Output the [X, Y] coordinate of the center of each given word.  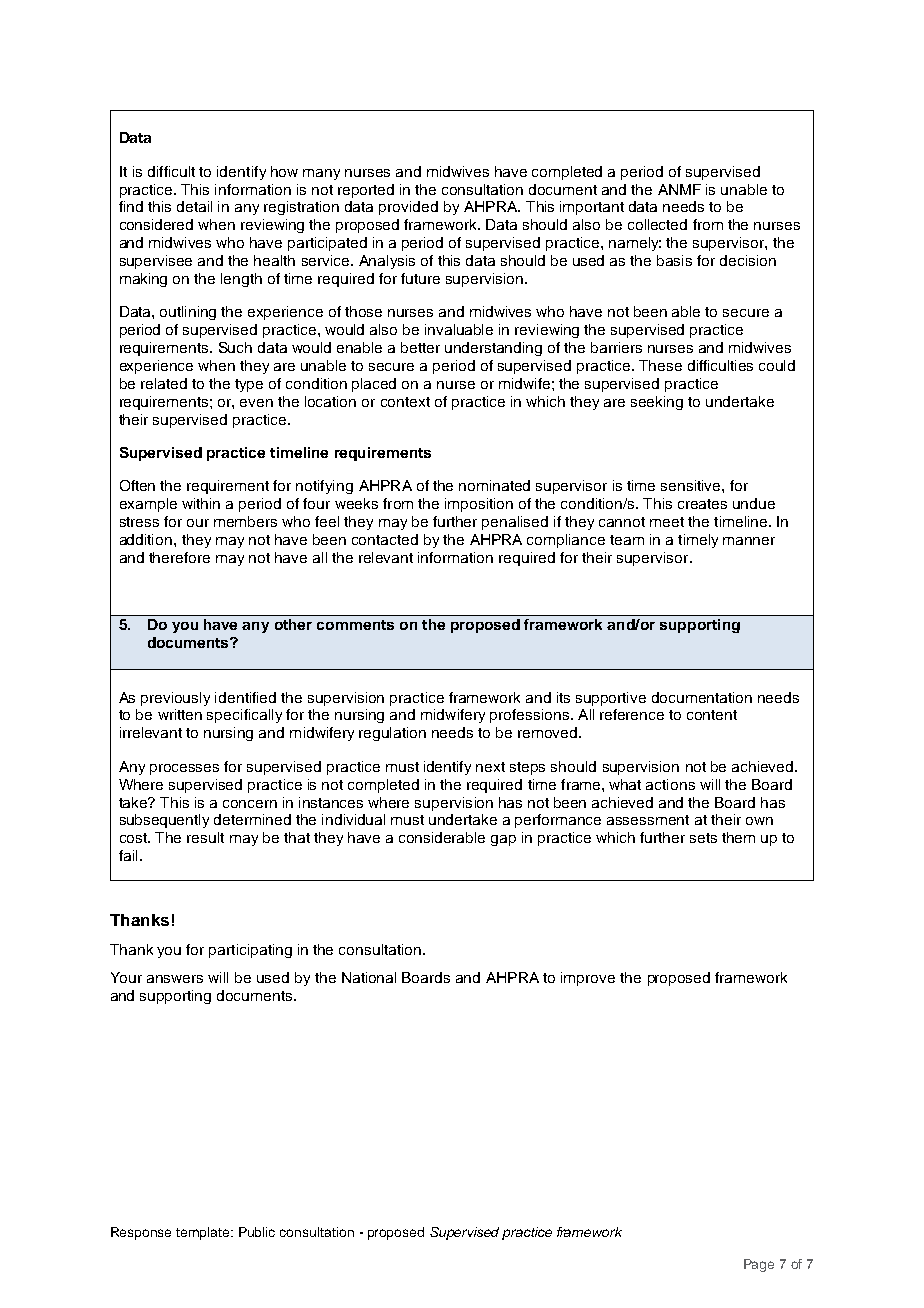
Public [257, 1232]
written [180, 714]
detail [194, 206]
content [712, 715]
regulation [392, 734]
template [204, 1233]
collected [657, 224]
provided [408, 208]
